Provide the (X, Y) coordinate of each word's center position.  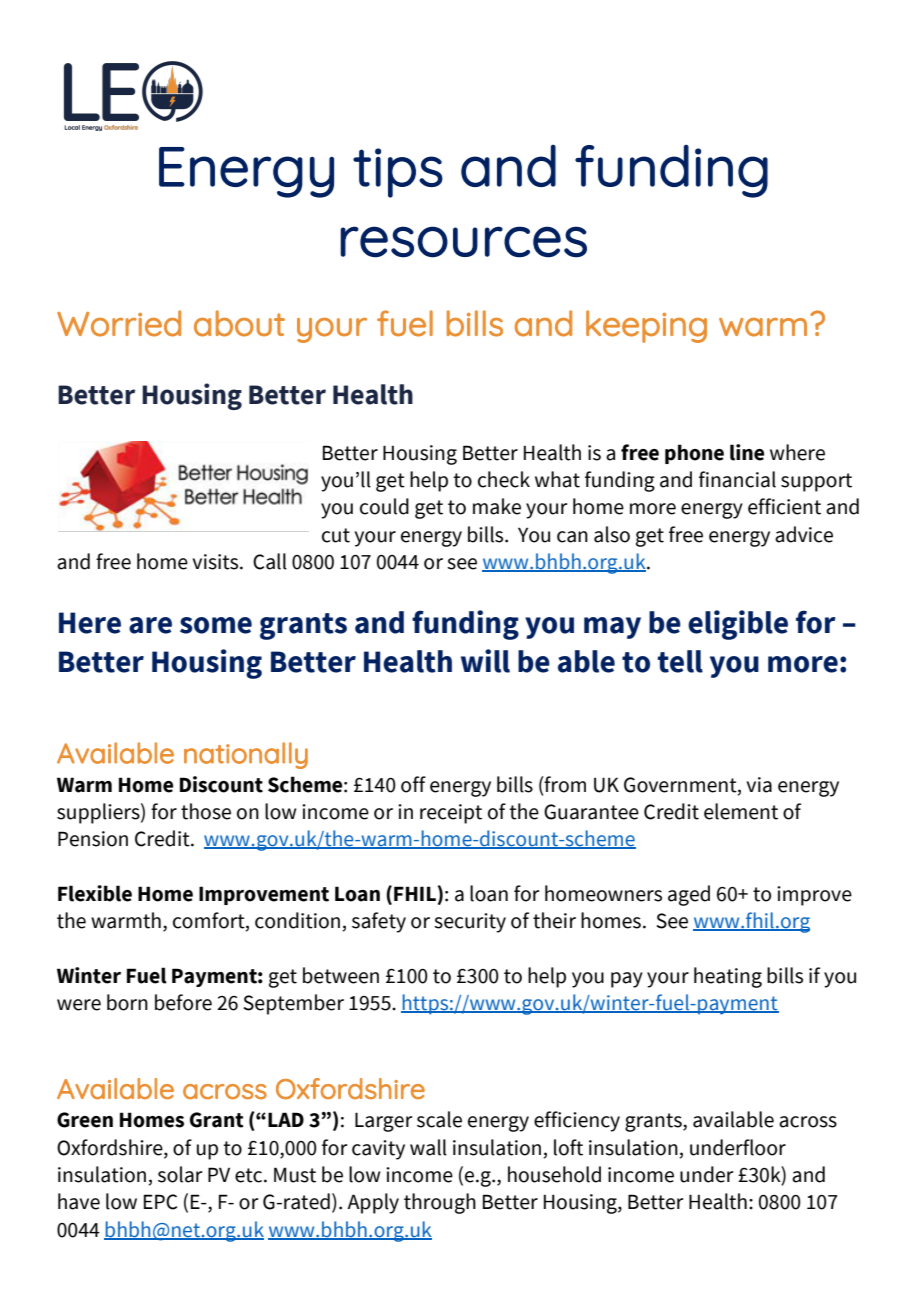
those (206, 811)
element (741, 811)
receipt (451, 814)
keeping (646, 326)
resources (463, 242)
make (497, 506)
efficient (784, 506)
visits (217, 562)
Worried (119, 323)
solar (180, 1174)
